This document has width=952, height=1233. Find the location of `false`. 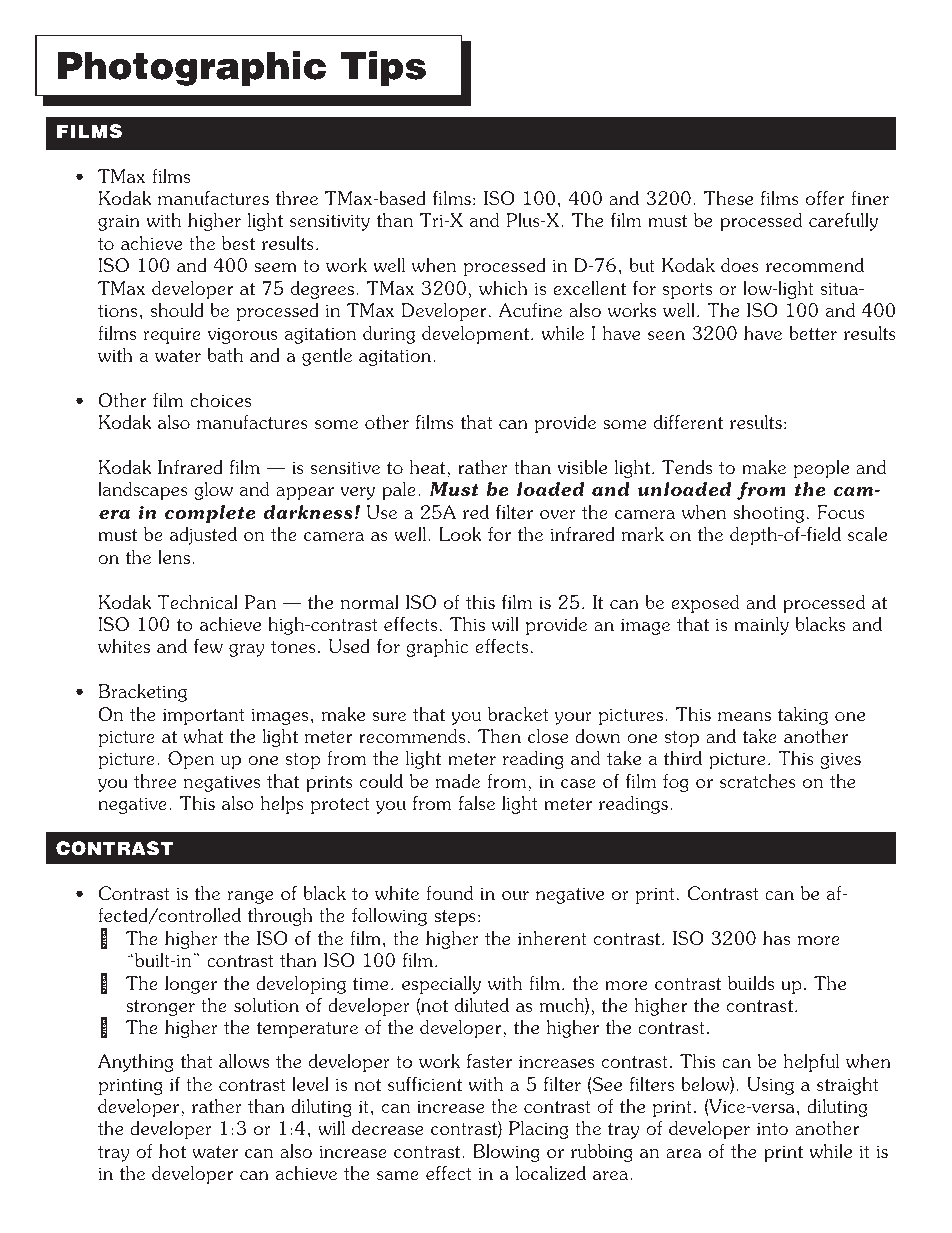

false is located at coordinates (477, 803).
